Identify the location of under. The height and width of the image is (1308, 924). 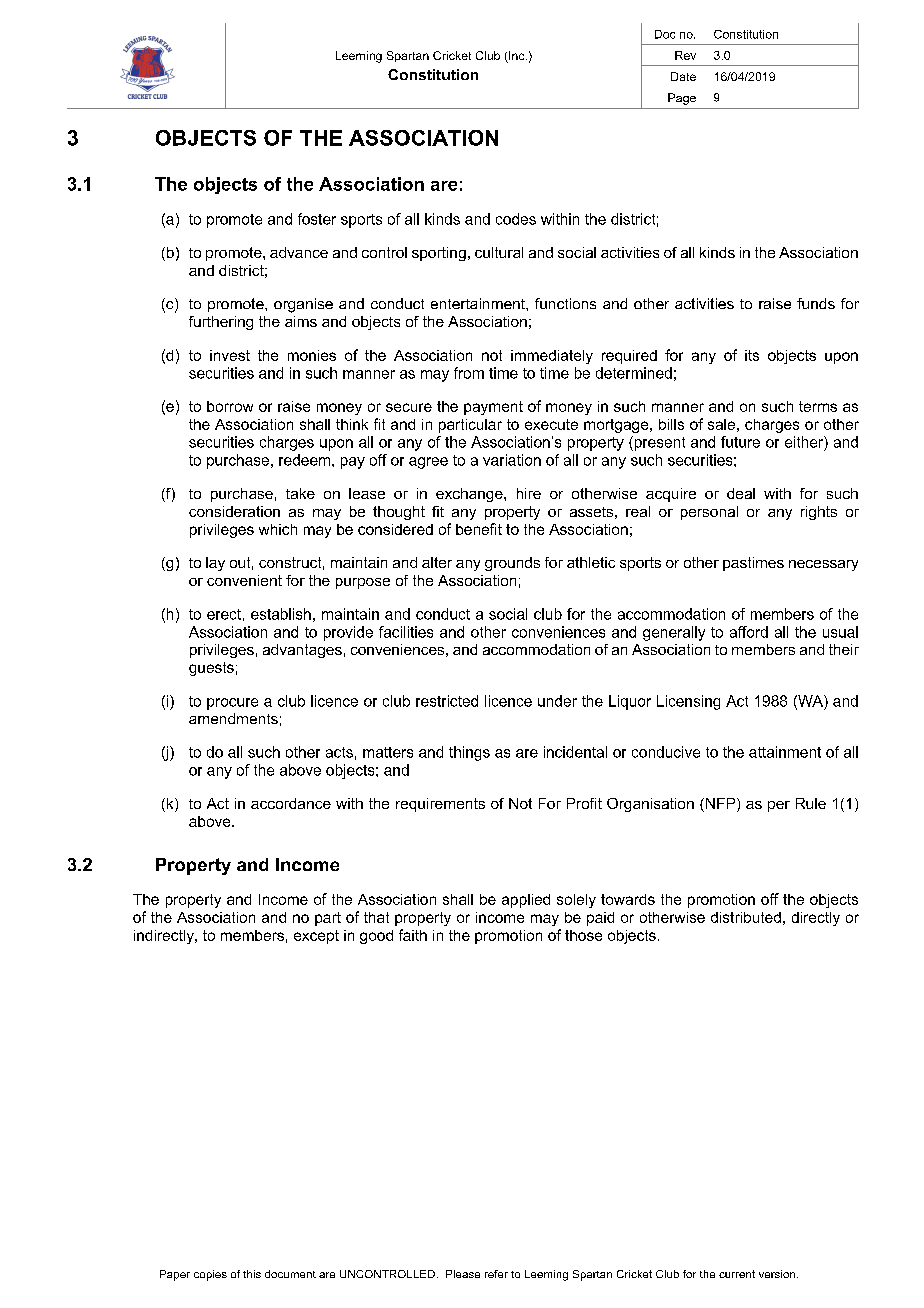
(557, 701).
